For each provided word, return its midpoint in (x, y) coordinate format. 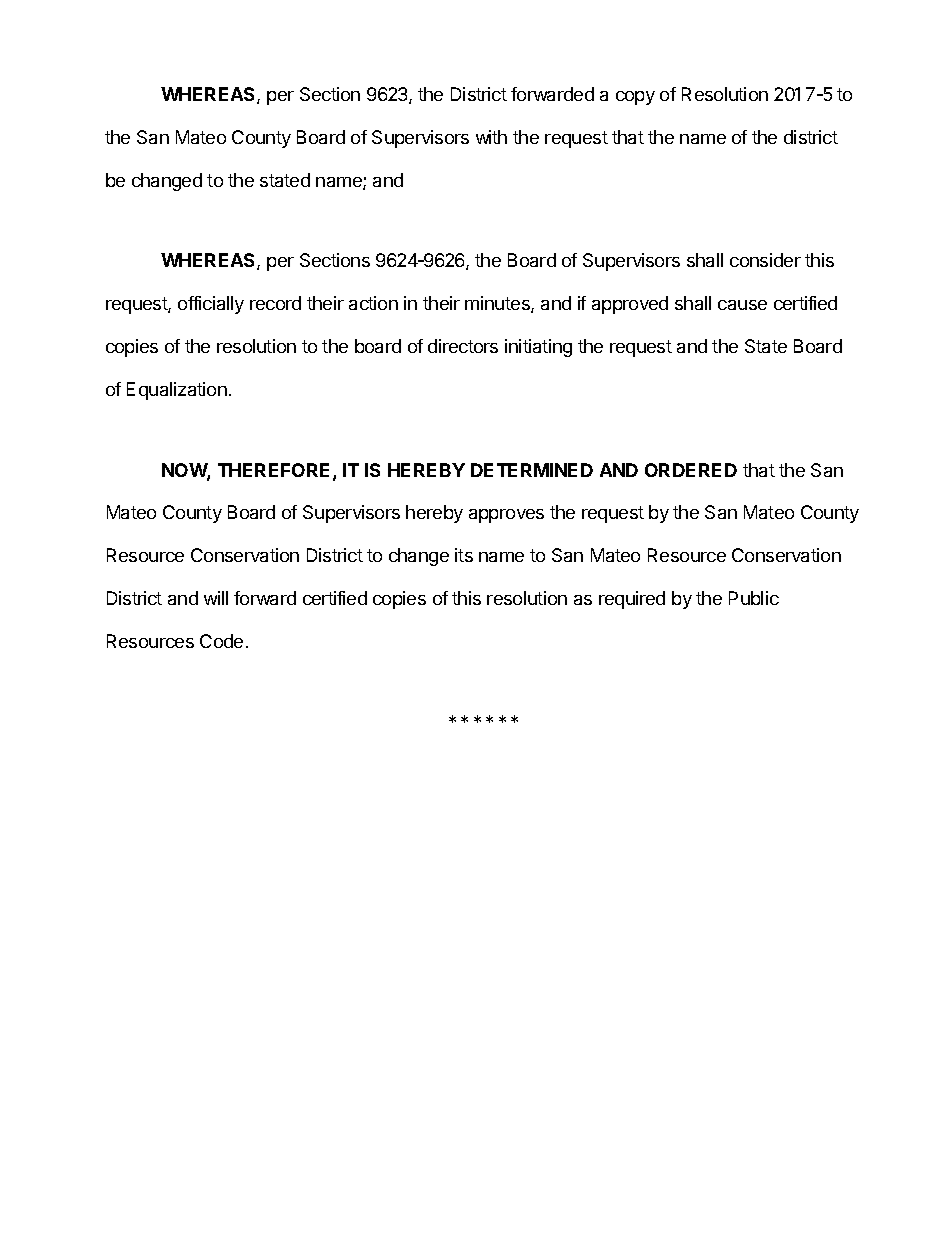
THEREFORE (276, 471)
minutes (498, 304)
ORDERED (691, 470)
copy (635, 98)
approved (630, 305)
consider (765, 260)
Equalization (177, 391)
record (275, 303)
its (464, 555)
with (491, 137)
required (632, 600)
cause (742, 305)
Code (221, 641)
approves (506, 516)
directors (463, 346)
